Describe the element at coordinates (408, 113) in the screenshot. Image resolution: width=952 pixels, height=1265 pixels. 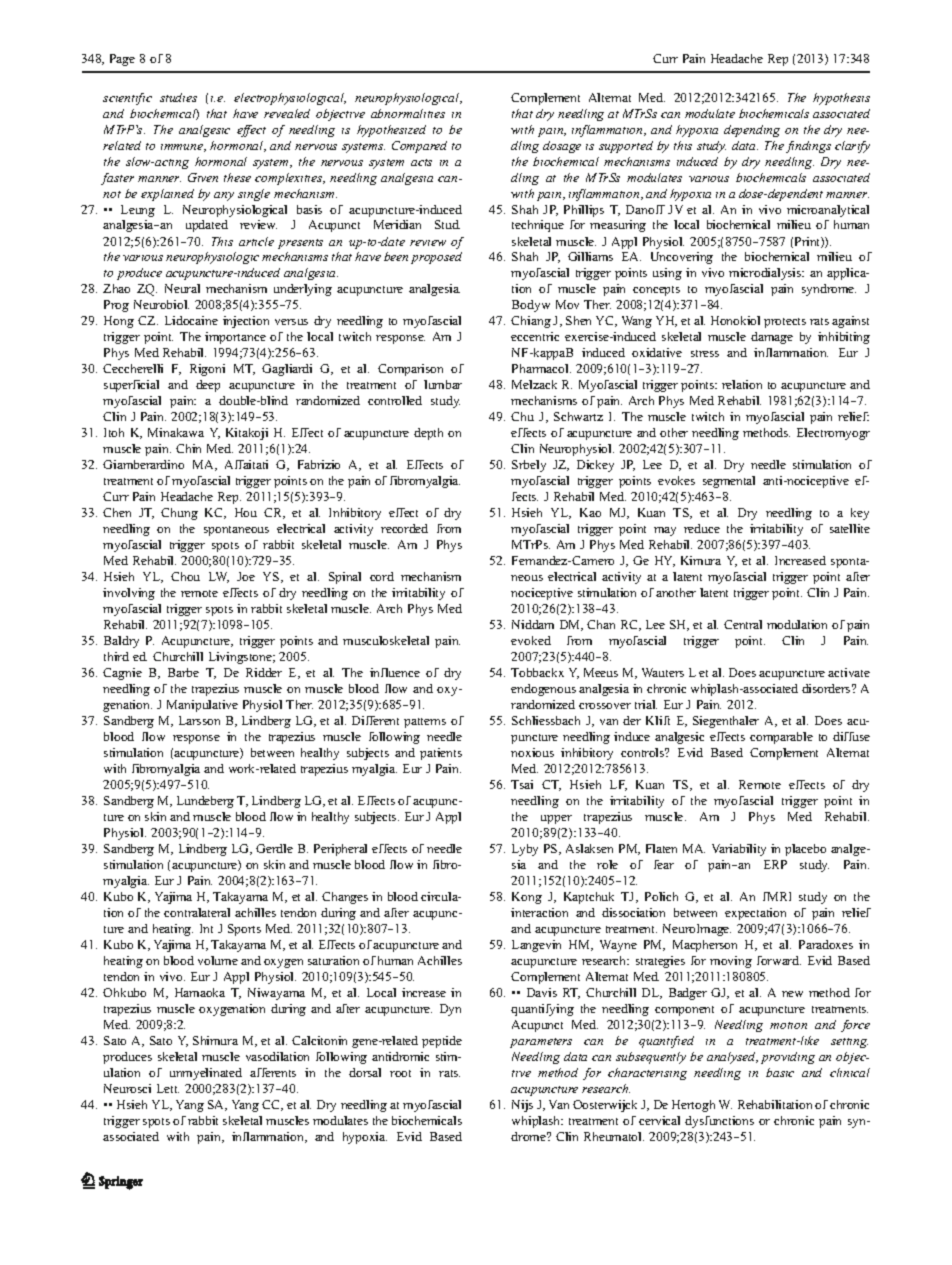
I see `abnormalities` at that location.
